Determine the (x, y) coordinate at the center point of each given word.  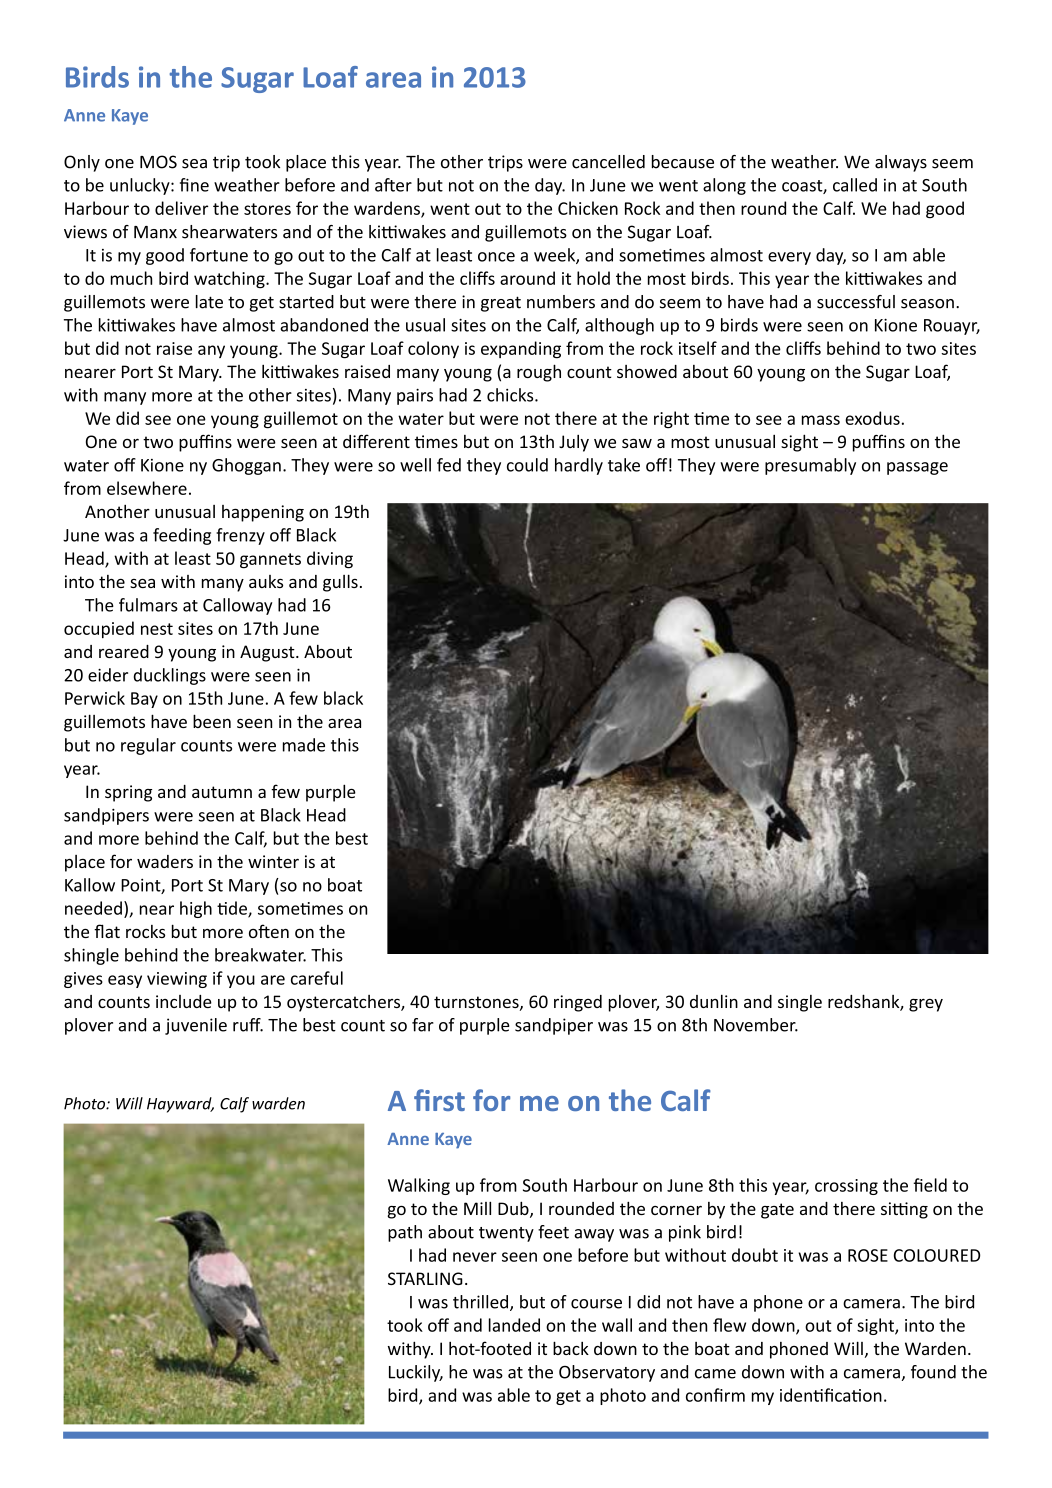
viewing (177, 980)
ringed (578, 1003)
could (527, 465)
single (800, 1003)
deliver (181, 208)
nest (157, 629)
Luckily (416, 1373)
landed (514, 1325)
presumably (810, 466)
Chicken (588, 208)
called (855, 185)
